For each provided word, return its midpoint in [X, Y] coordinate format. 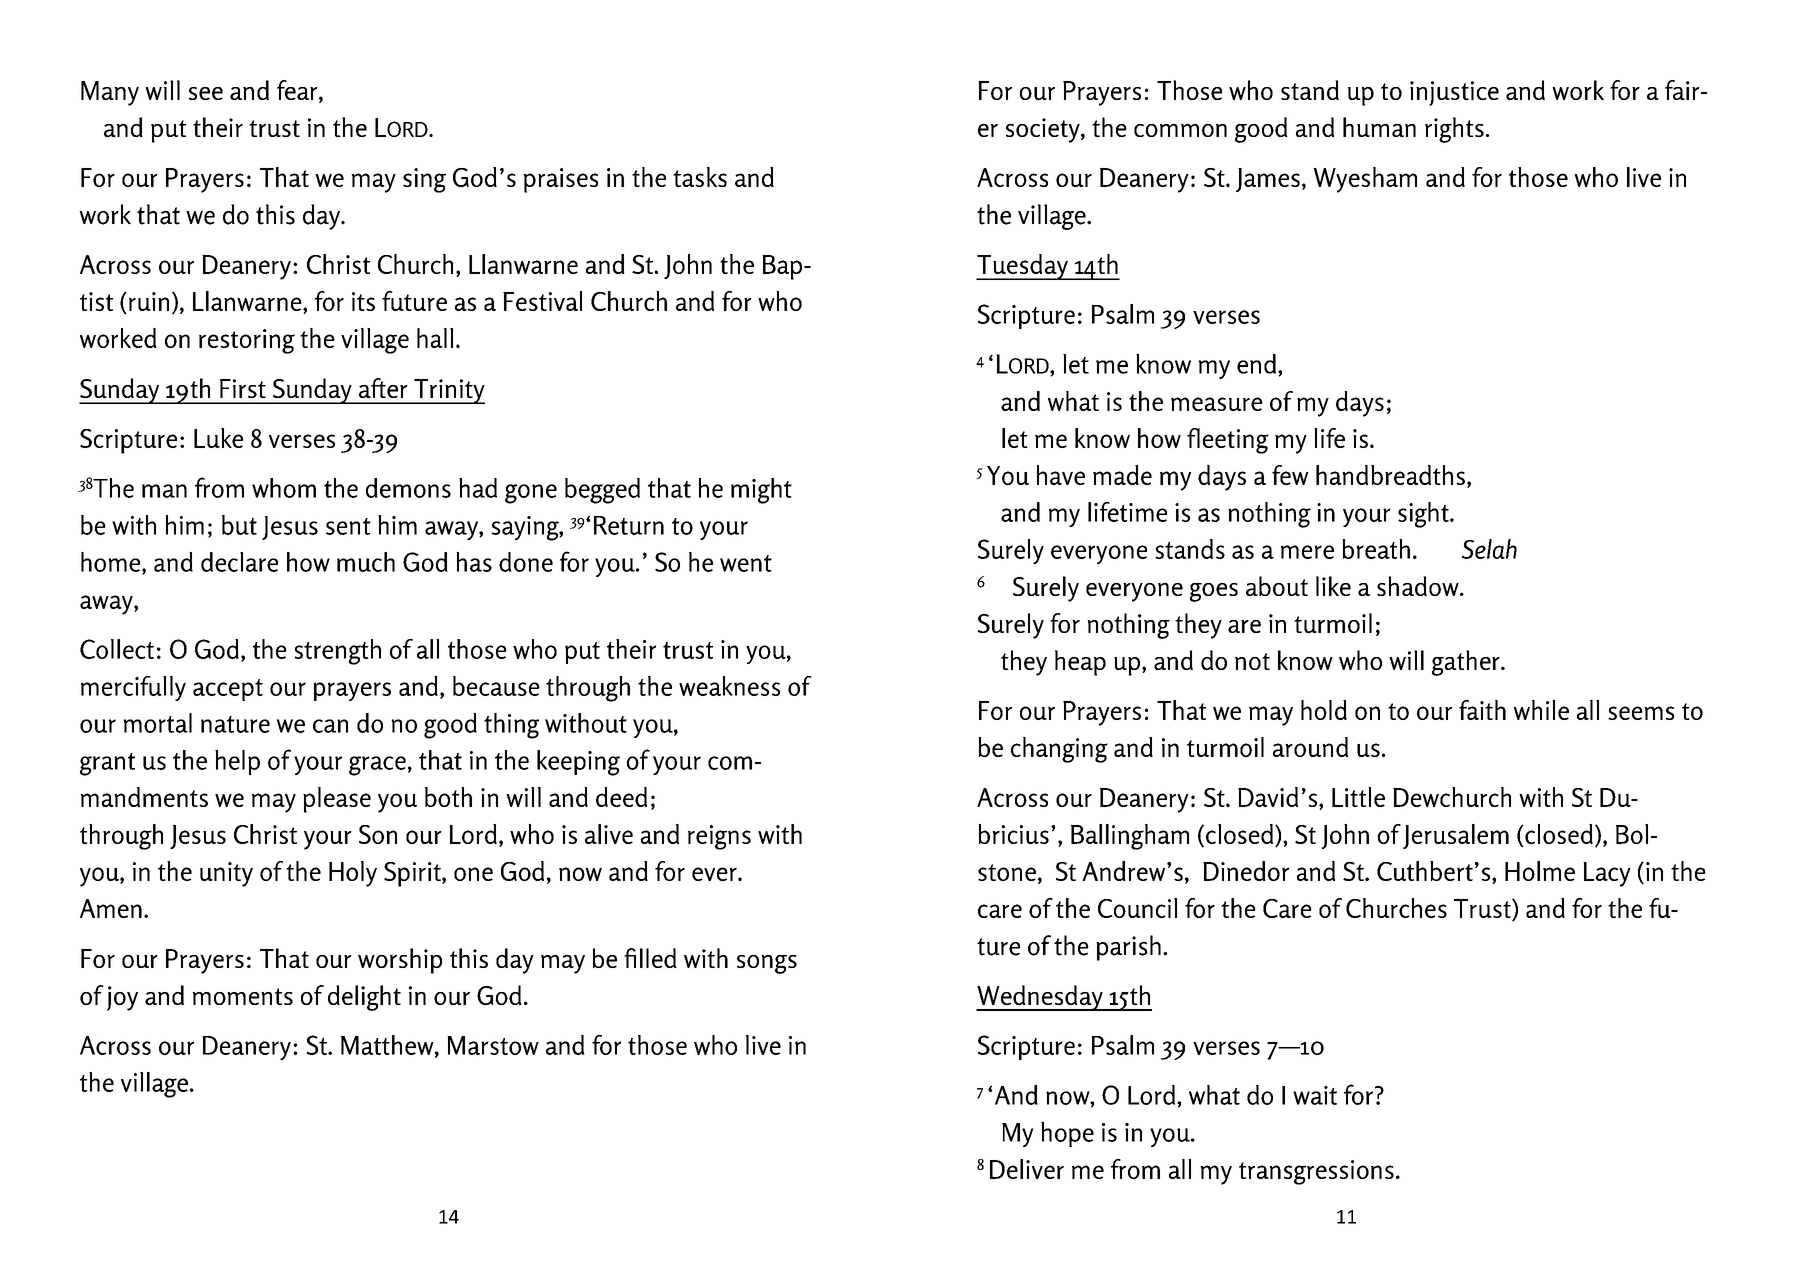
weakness [729, 686]
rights [1454, 130]
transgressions [1316, 1172]
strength [337, 652]
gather [1467, 663]
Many [110, 93]
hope [1067, 1134]
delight [364, 998]
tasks [700, 177]
